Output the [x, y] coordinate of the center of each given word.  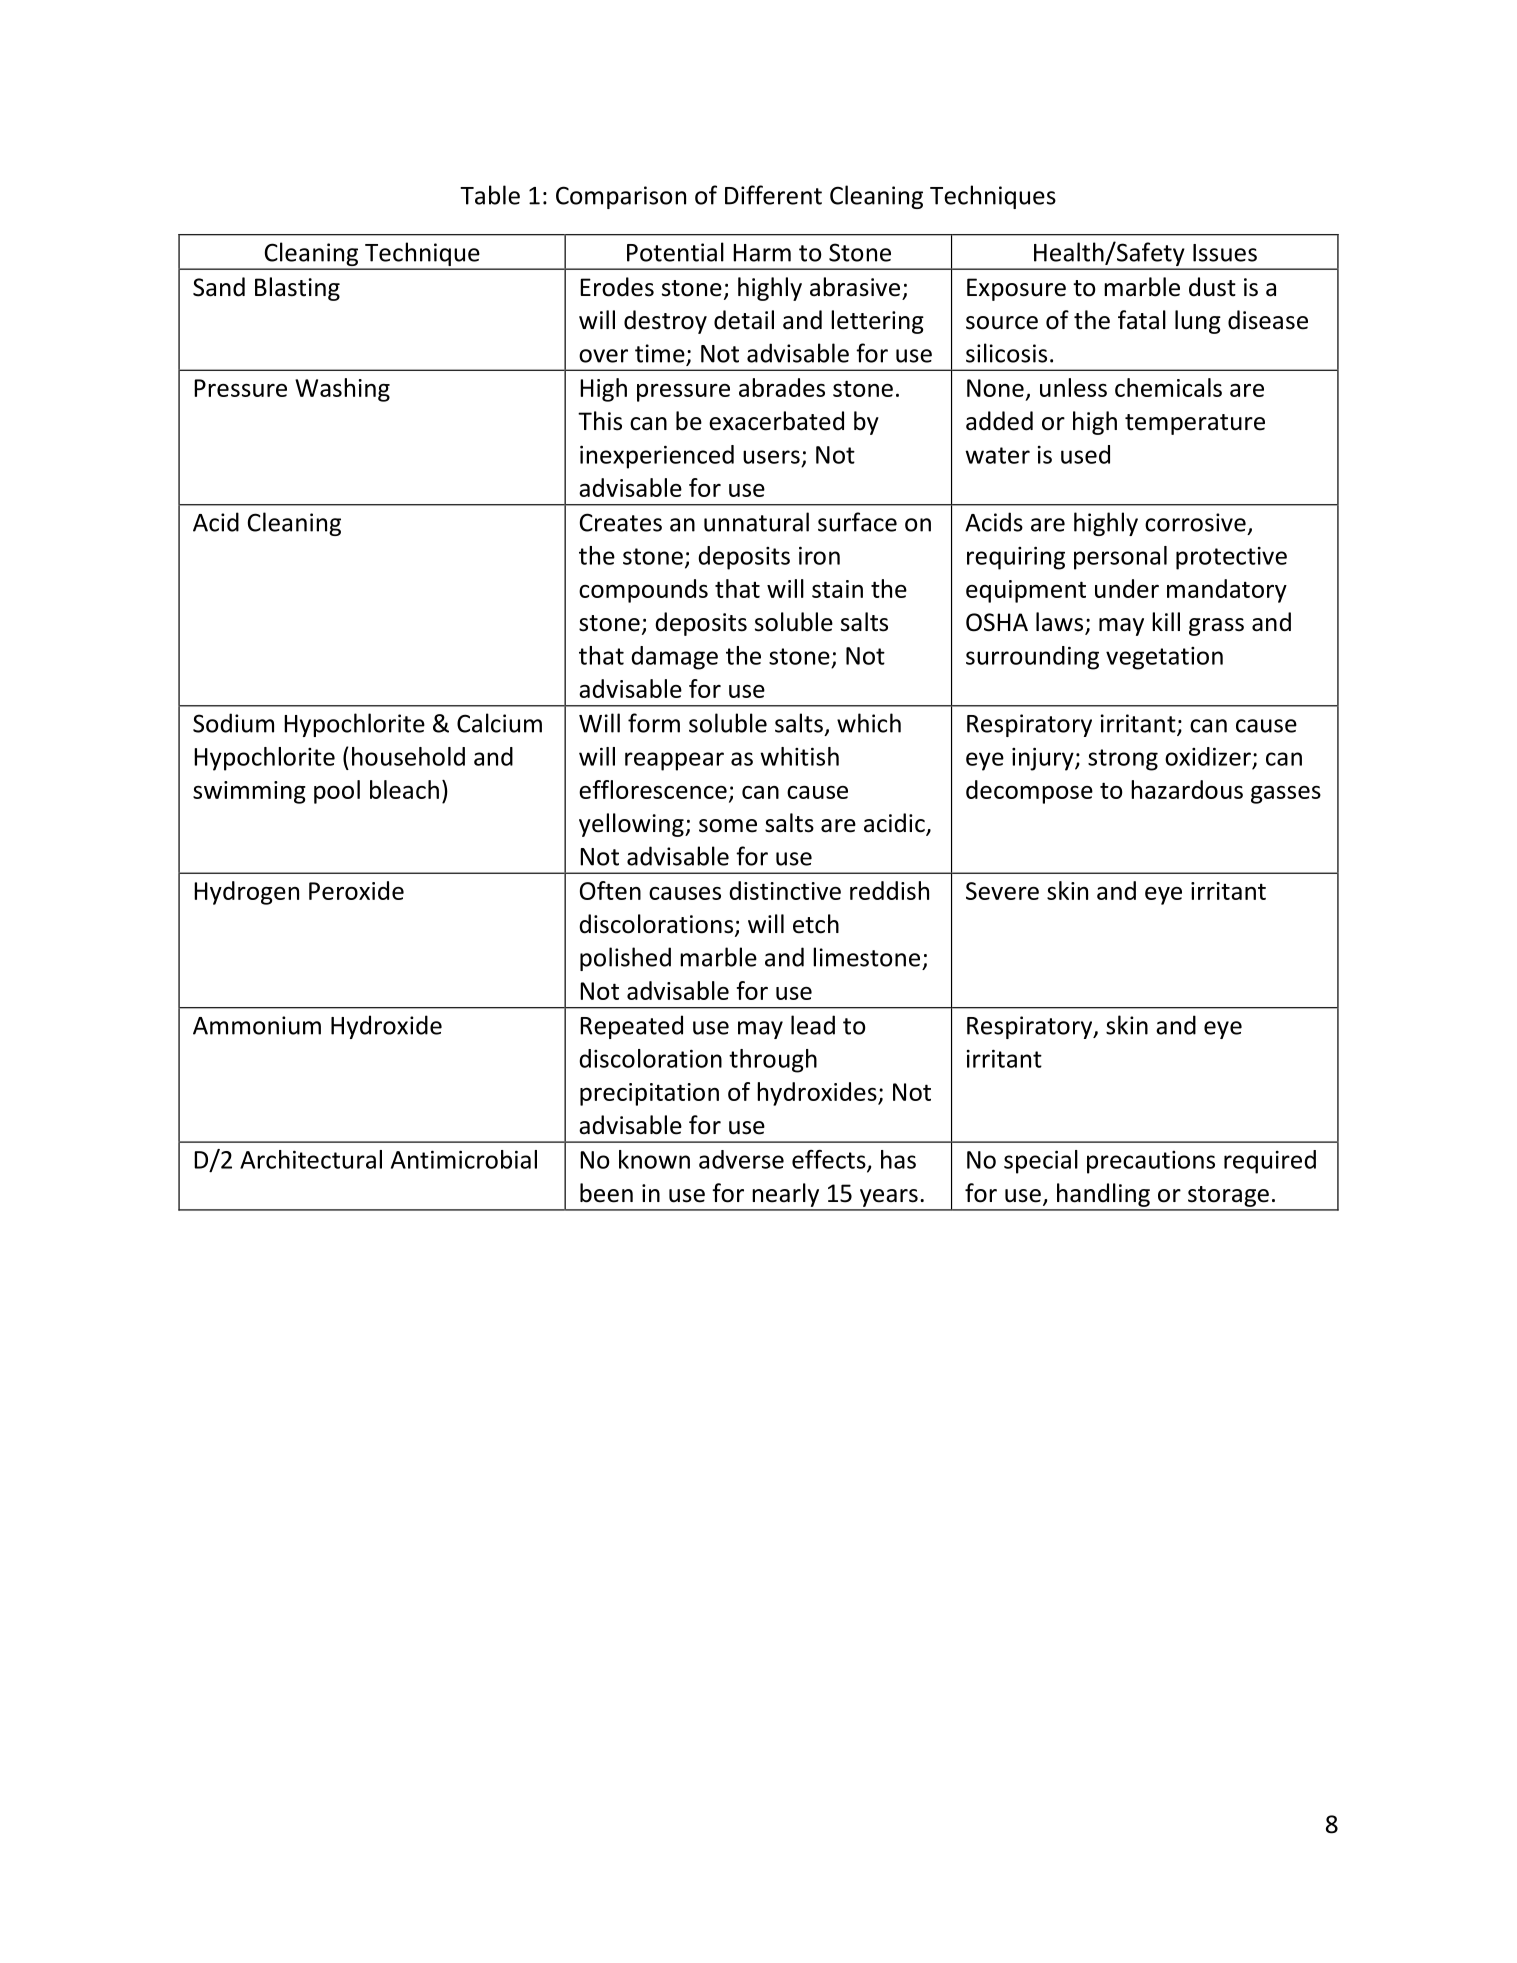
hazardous [1187, 789]
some [728, 826]
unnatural [756, 522]
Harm [762, 253]
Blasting [297, 289]
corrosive [1195, 522]
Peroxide [356, 890]
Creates [621, 522]
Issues [1225, 253]
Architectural [311, 1159]
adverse [741, 1159]
